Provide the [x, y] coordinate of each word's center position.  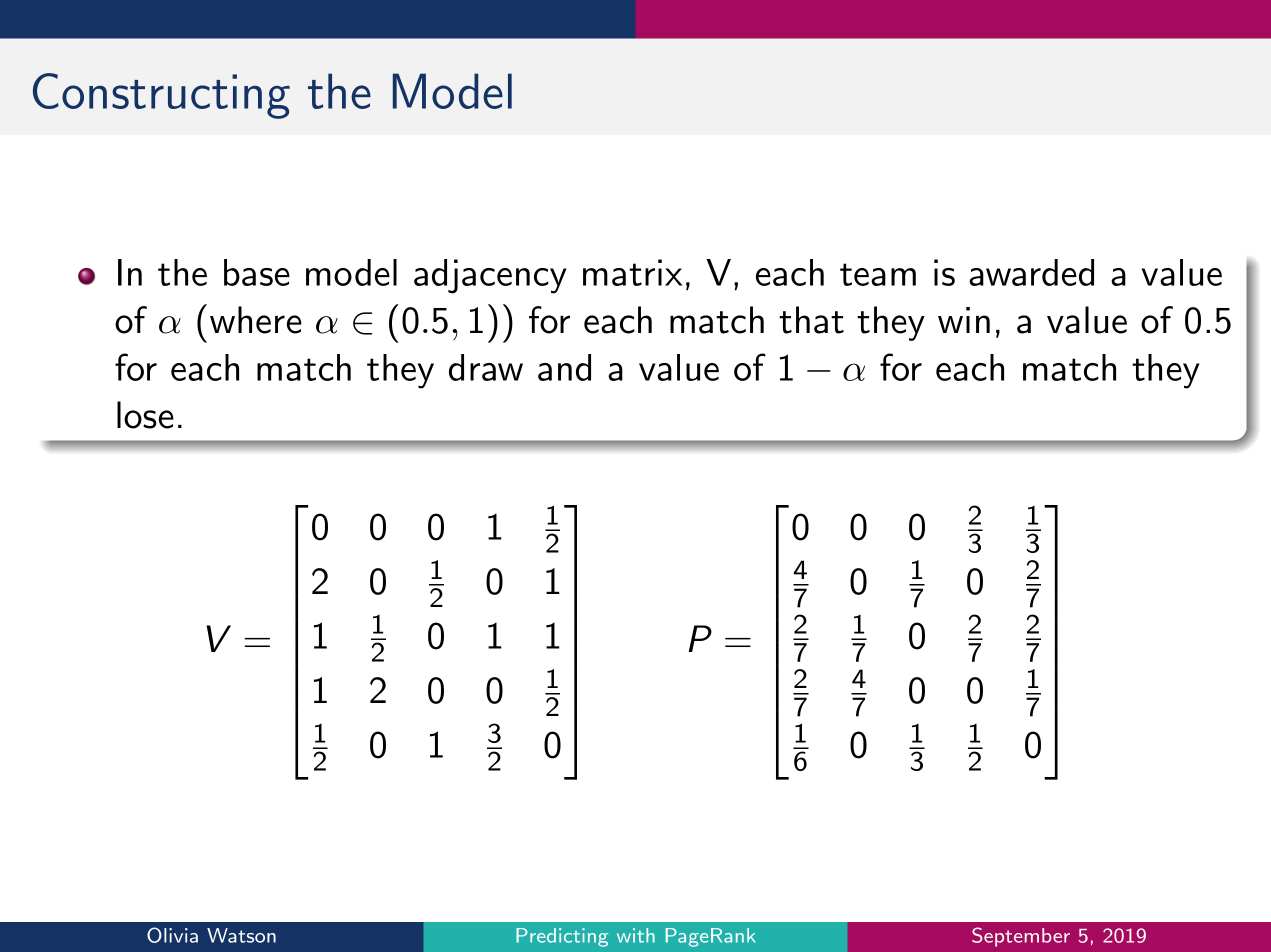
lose [145, 415]
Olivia [172, 935]
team [878, 274]
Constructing [161, 96]
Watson [241, 935]
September [1021, 937]
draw [486, 367]
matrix [632, 272]
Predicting [562, 937]
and [564, 367]
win [964, 320]
